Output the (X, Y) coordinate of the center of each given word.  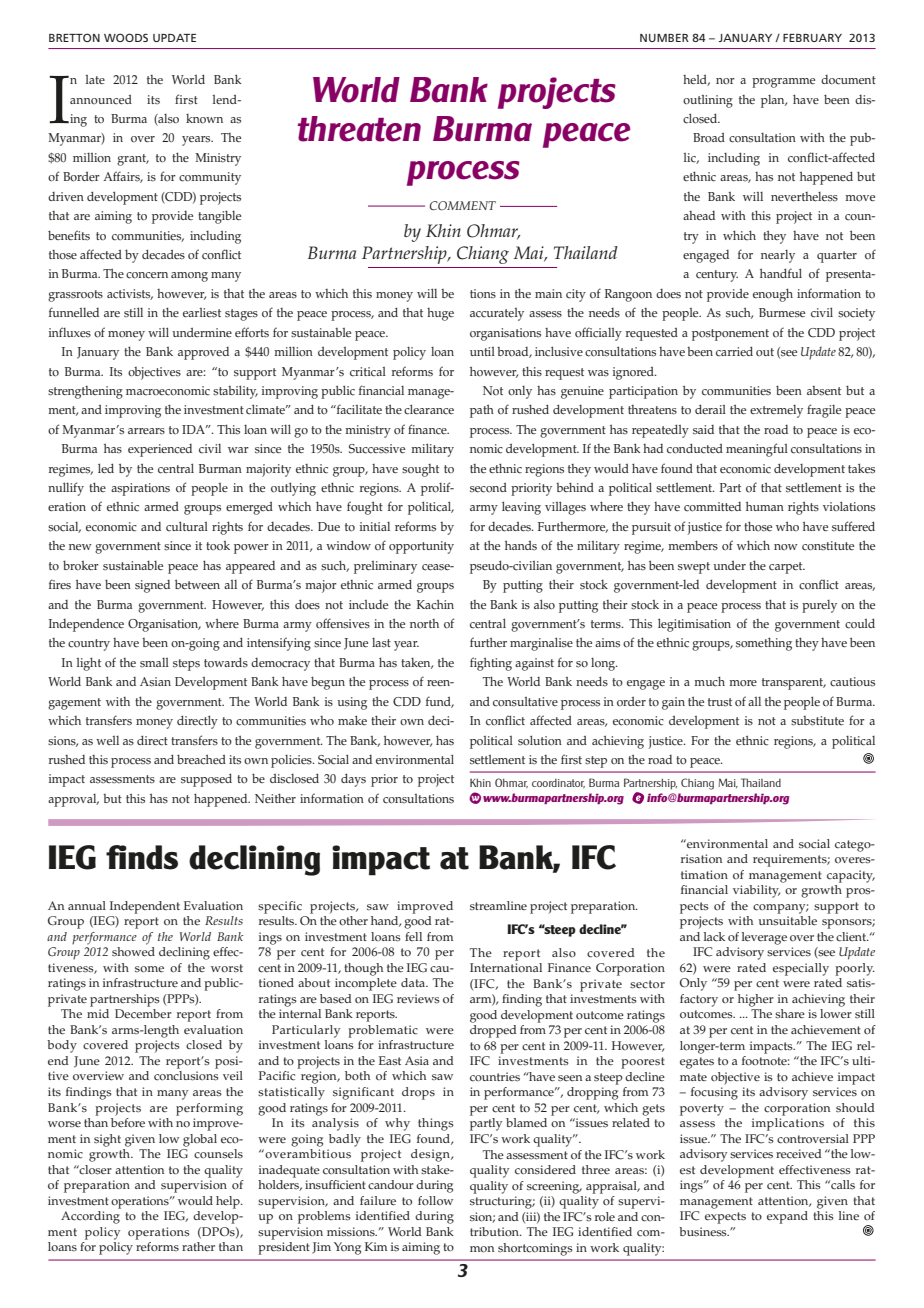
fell (413, 936)
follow (435, 1200)
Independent (145, 907)
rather (198, 1247)
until (482, 351)
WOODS (126, 37)
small (154, 663)
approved (203, 353)
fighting (491, 664)
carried (734, 351)
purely (819, 606)
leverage (764, 938)
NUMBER (664, 38)
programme (783, 83)
